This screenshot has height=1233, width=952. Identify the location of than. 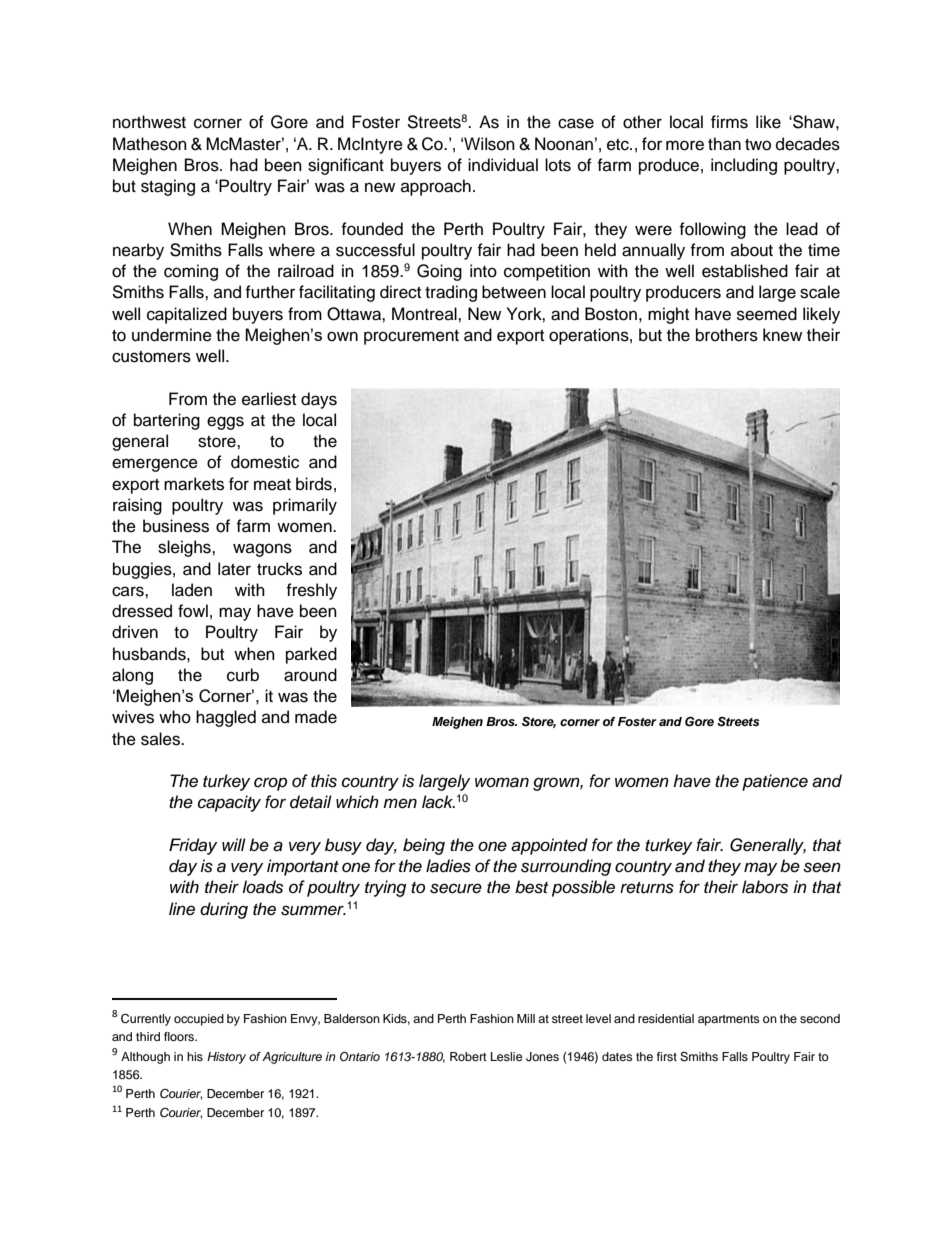
(724, 144).
